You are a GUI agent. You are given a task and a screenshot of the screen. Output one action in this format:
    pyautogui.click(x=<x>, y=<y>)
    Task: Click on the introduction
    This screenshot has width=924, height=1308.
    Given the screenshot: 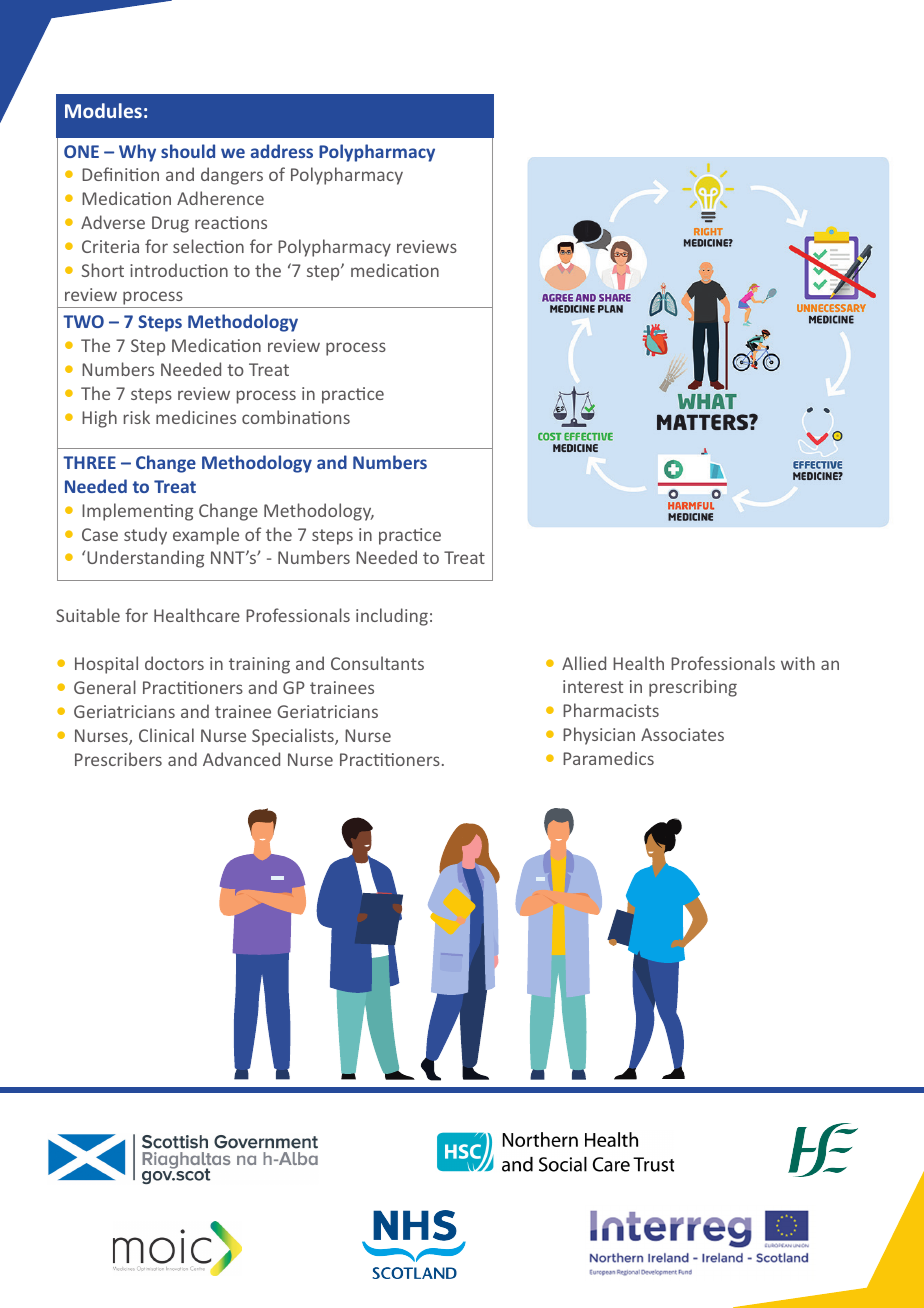 What is the action you would take?
    pyautogui.click(x=179, y=270)
